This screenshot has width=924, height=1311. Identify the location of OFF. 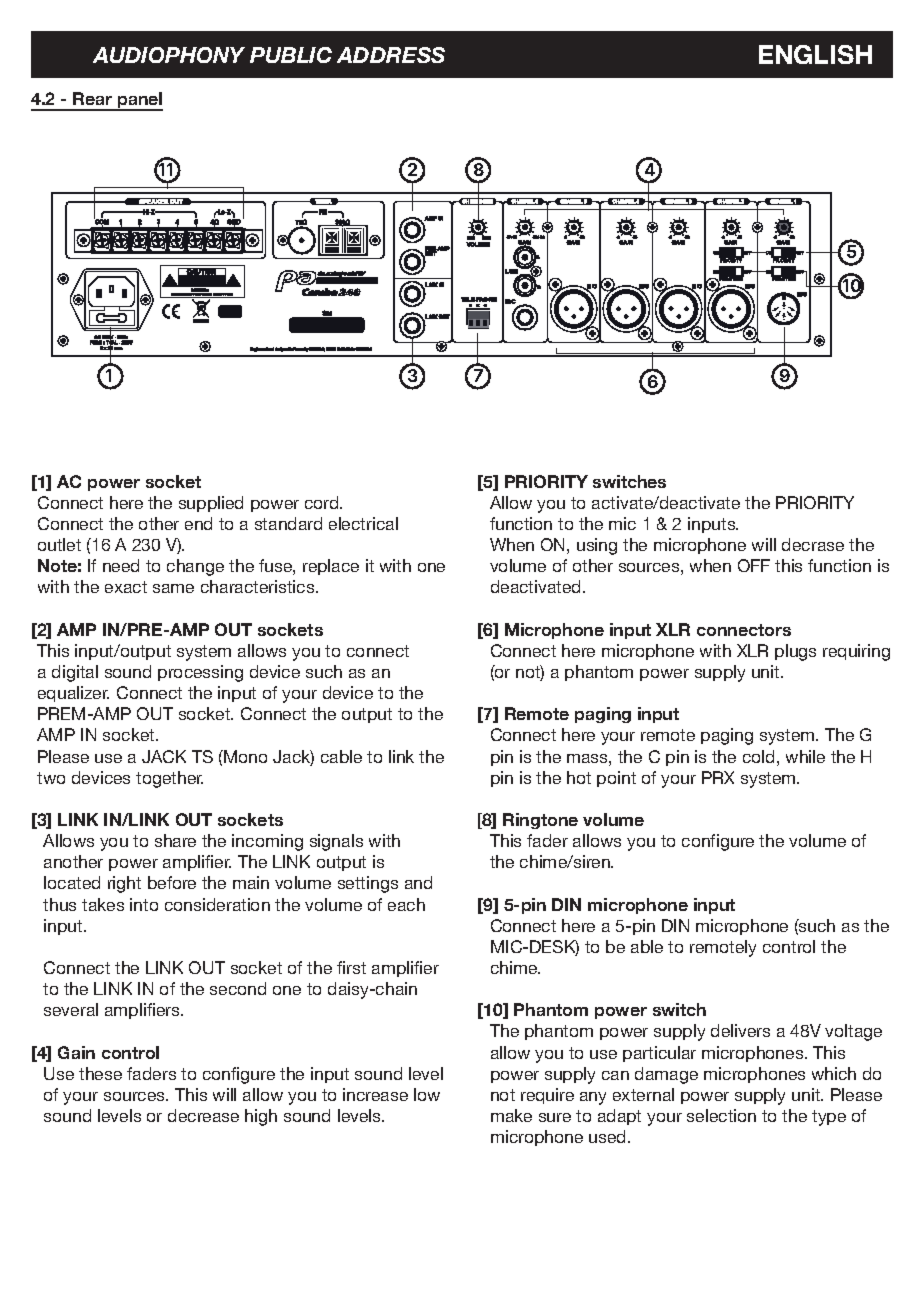
(754, 565).
